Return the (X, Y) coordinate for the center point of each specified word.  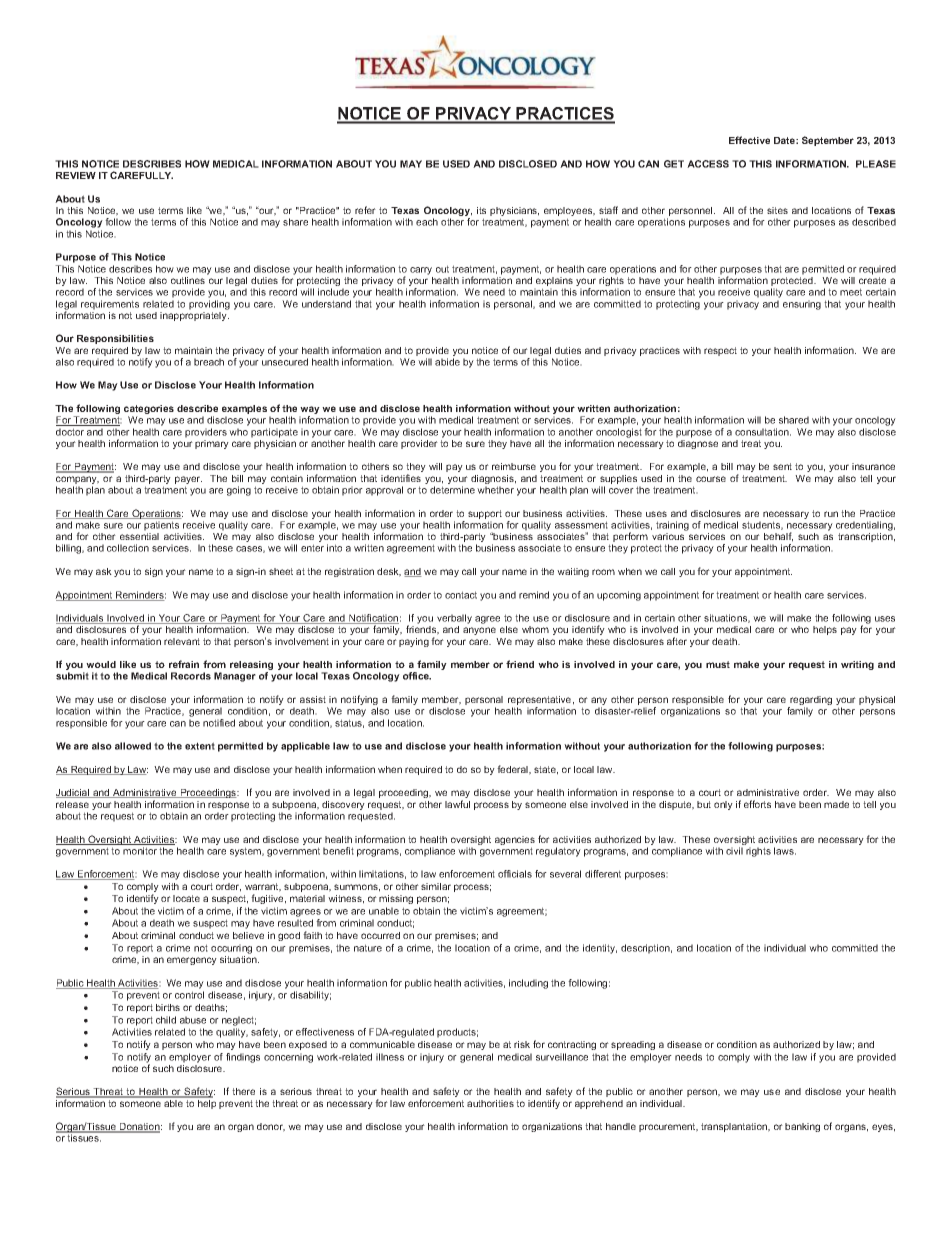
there (243, 1091)
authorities (490, 1103)
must (718, 664)
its (481, 210)
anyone (479, 631)
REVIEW (76, 175)
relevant (182, 641)
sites (777, 210)
